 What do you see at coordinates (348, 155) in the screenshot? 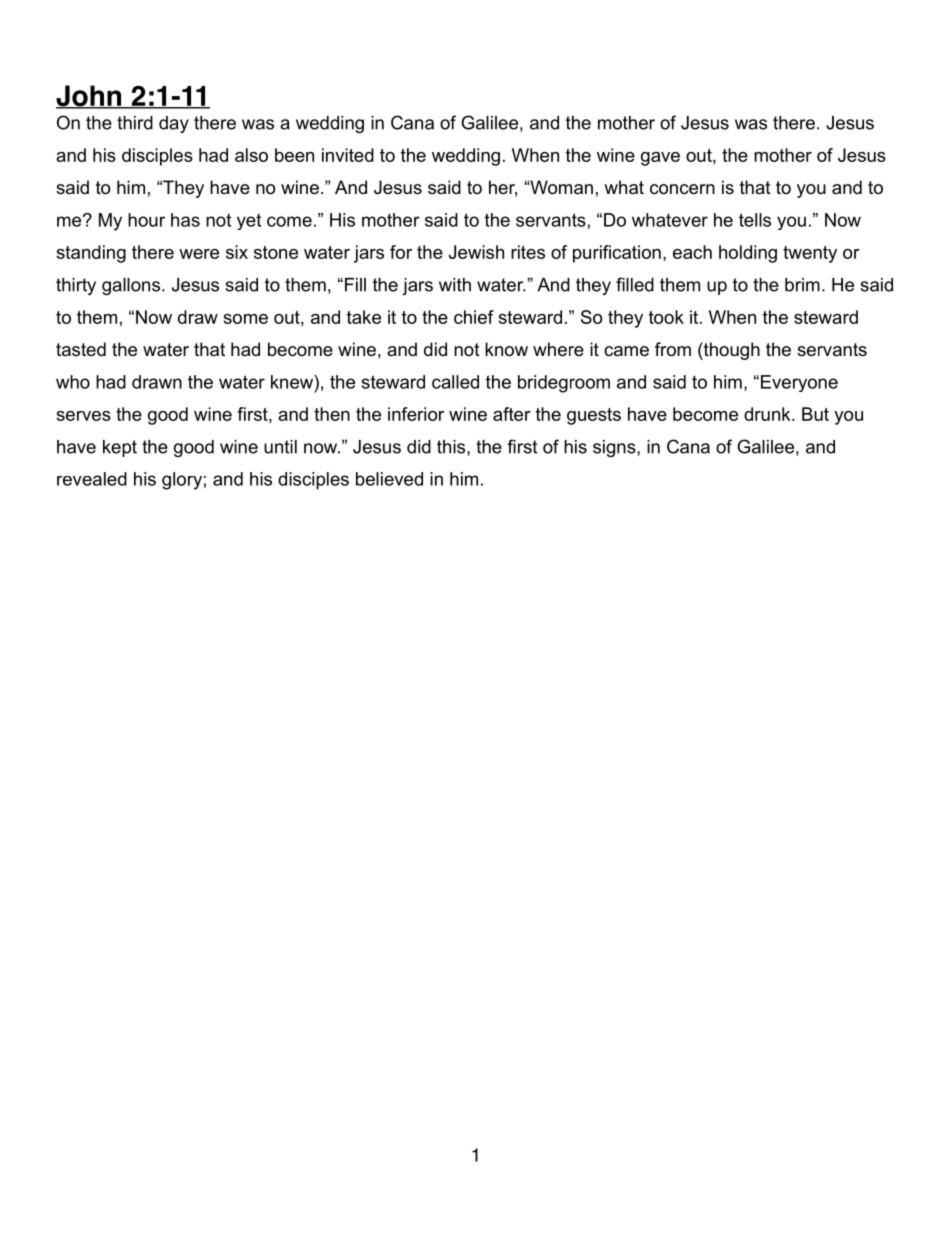
I see `invited` at bounding box center [348, 155].
